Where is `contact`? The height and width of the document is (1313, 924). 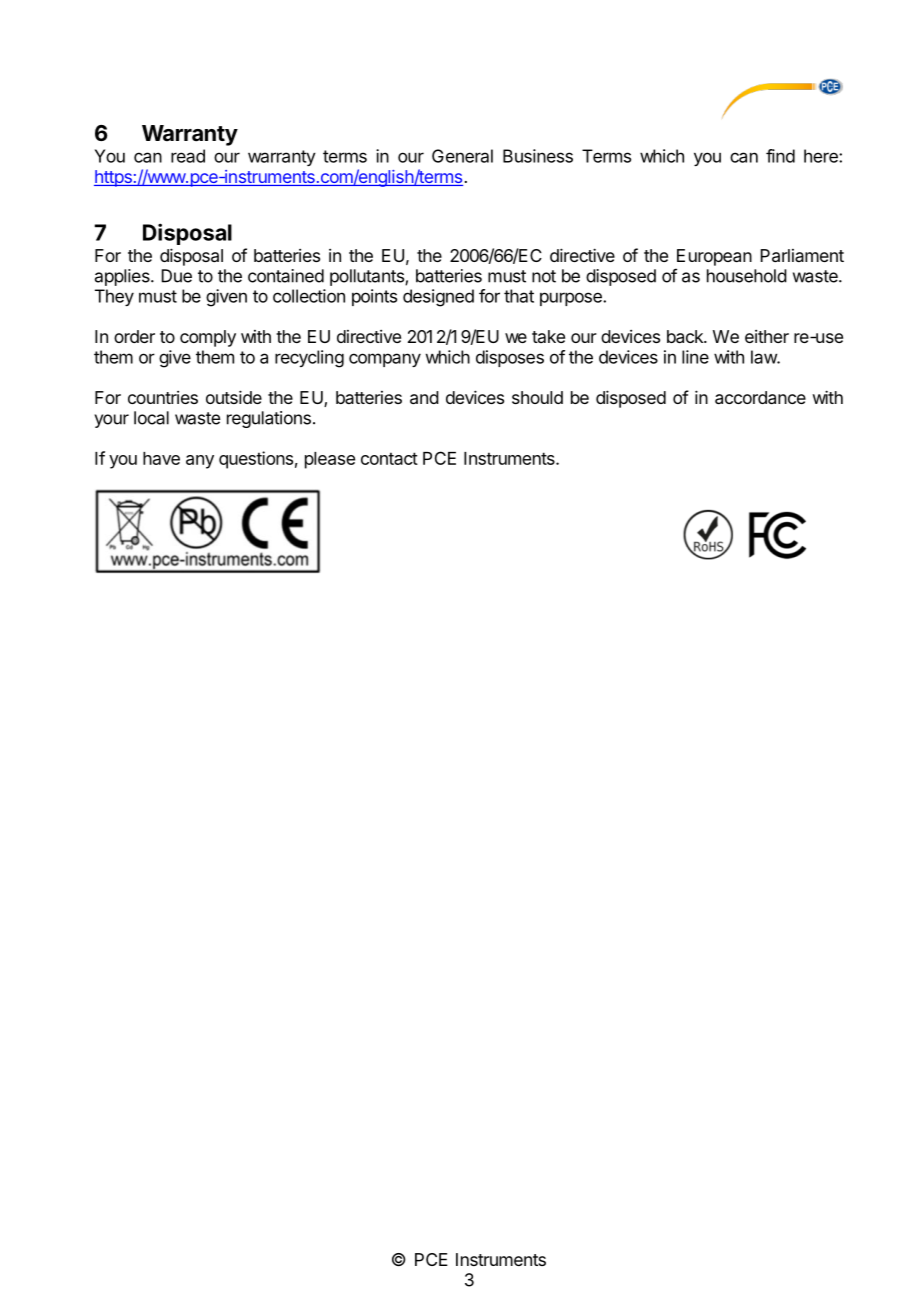 contact is located at coordinates (389, 458).
